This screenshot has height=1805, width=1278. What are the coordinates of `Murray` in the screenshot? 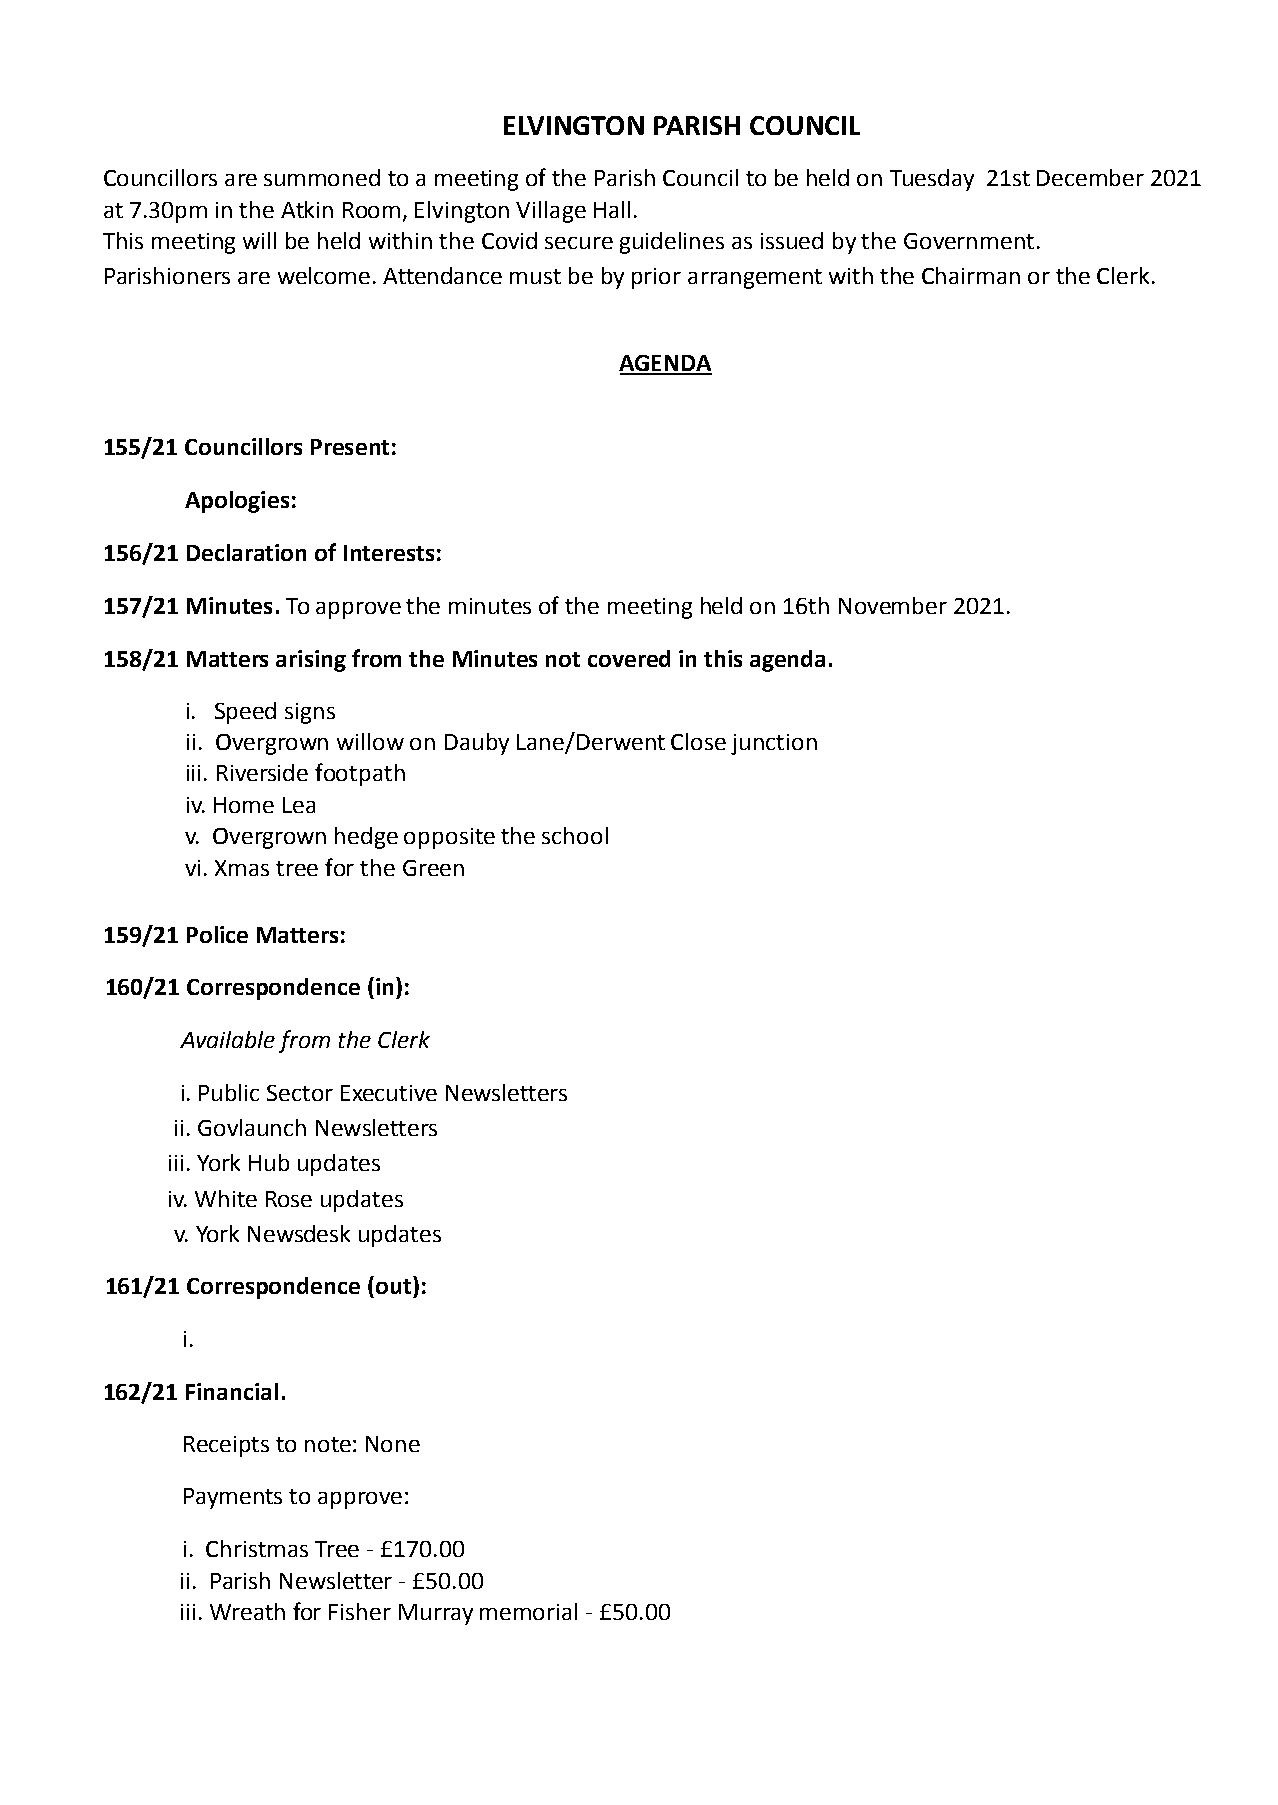 It's located at (436, 1614).
